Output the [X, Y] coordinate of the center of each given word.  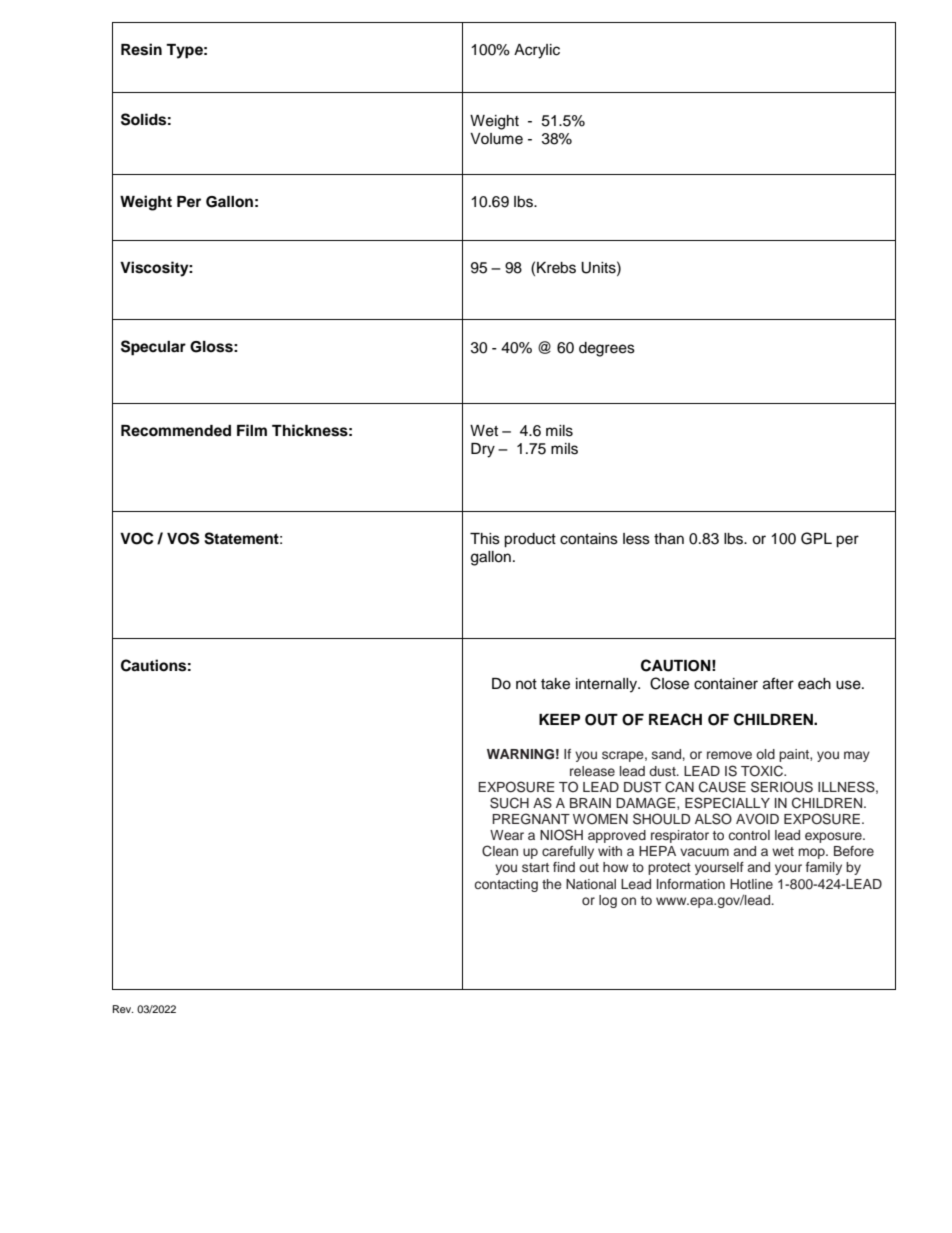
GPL [816, 538]
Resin [141, 49]
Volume [496, 139]
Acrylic [537, 51]
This [485, 539]
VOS [183, 538]
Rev [123, 1009]
